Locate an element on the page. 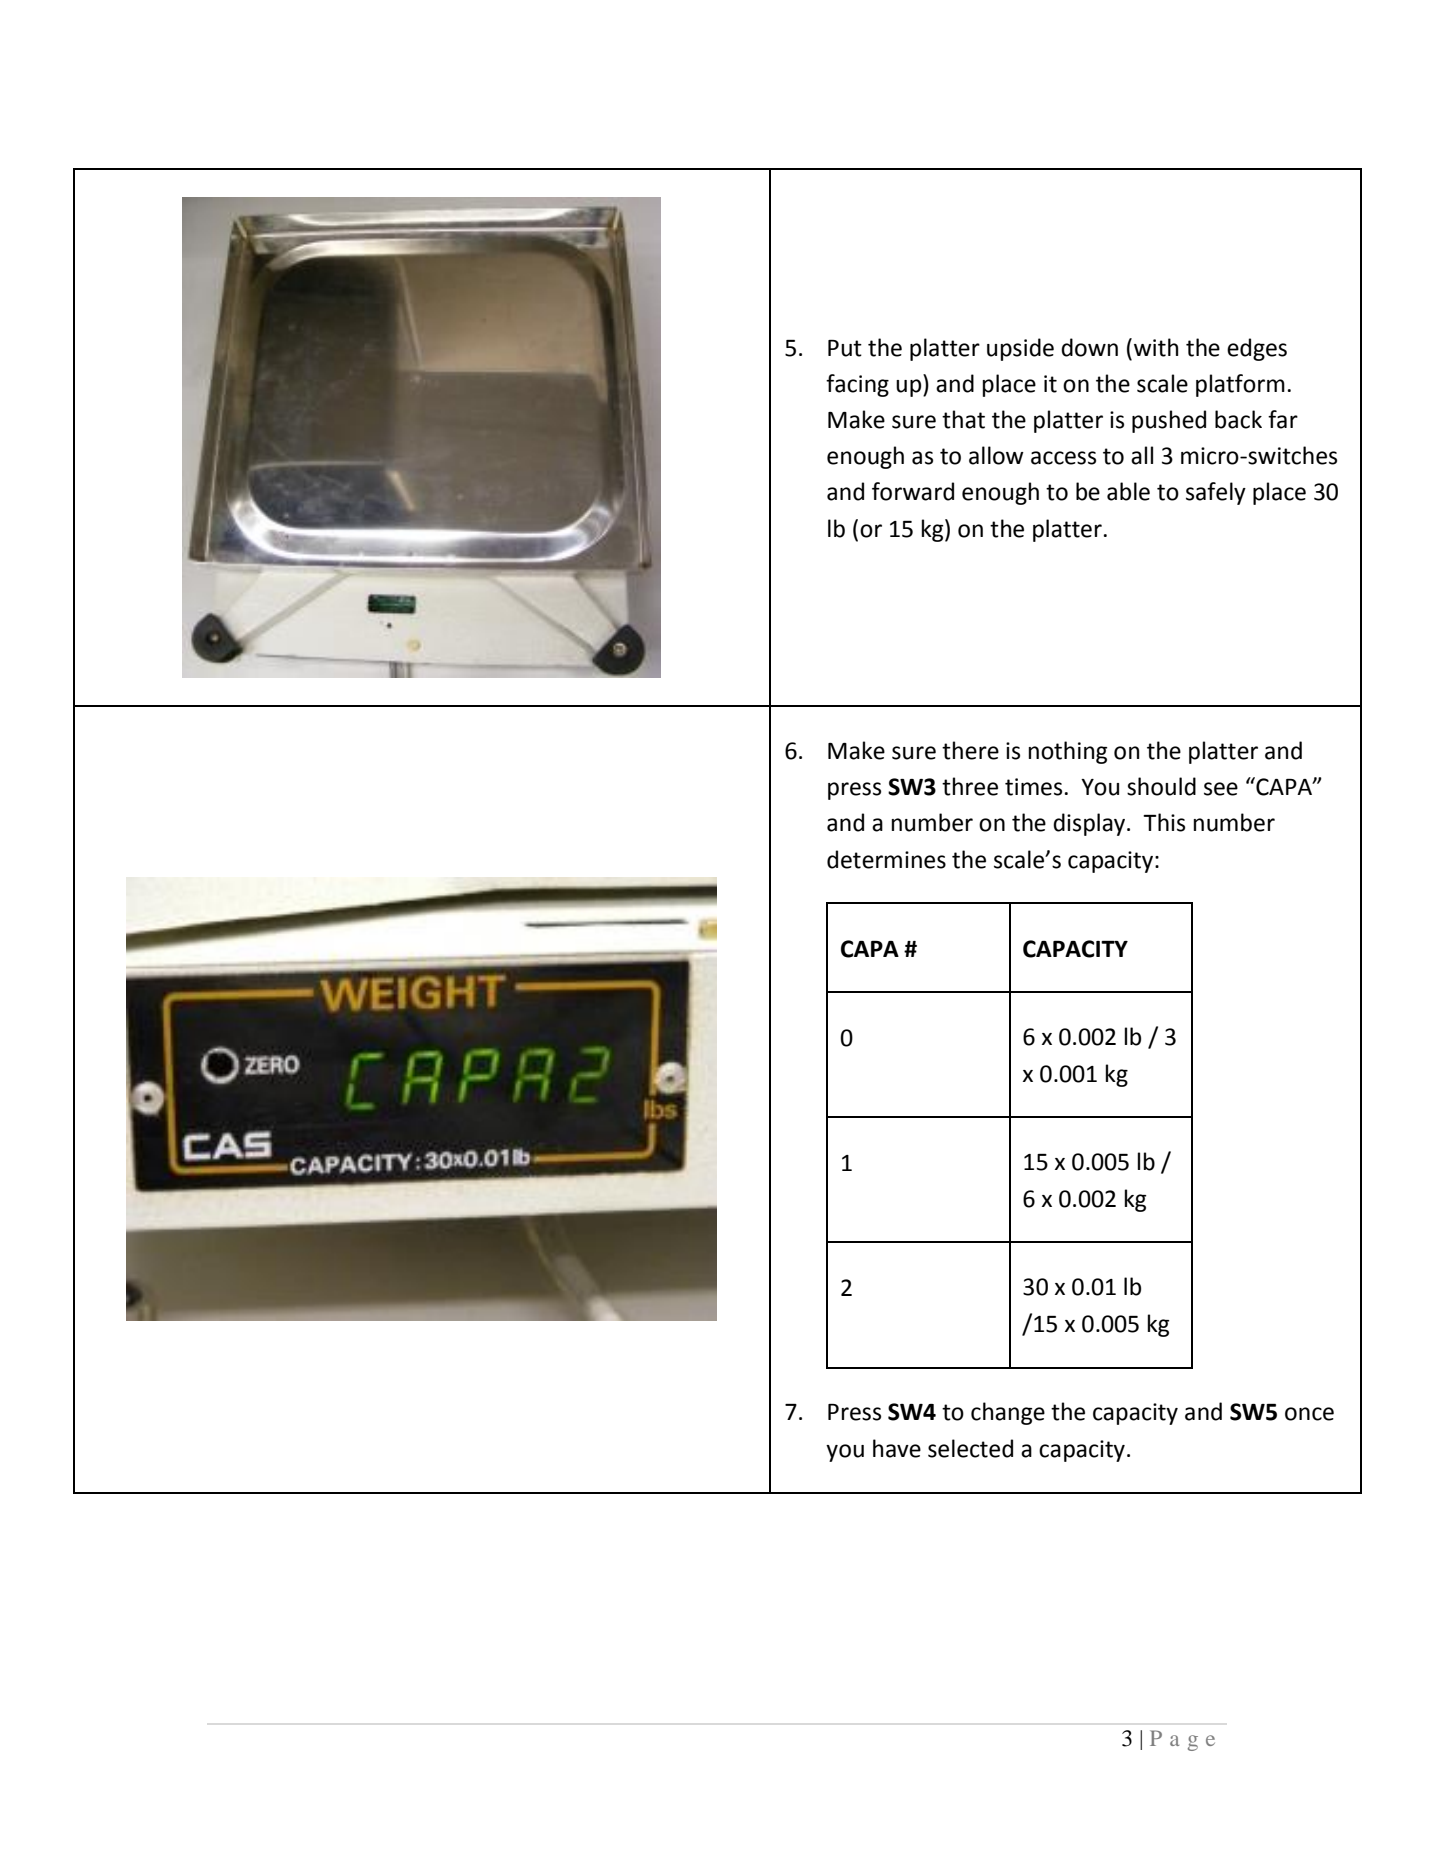 This image has width=1434, height=1855. down is located at coordinates (1089, 347).
